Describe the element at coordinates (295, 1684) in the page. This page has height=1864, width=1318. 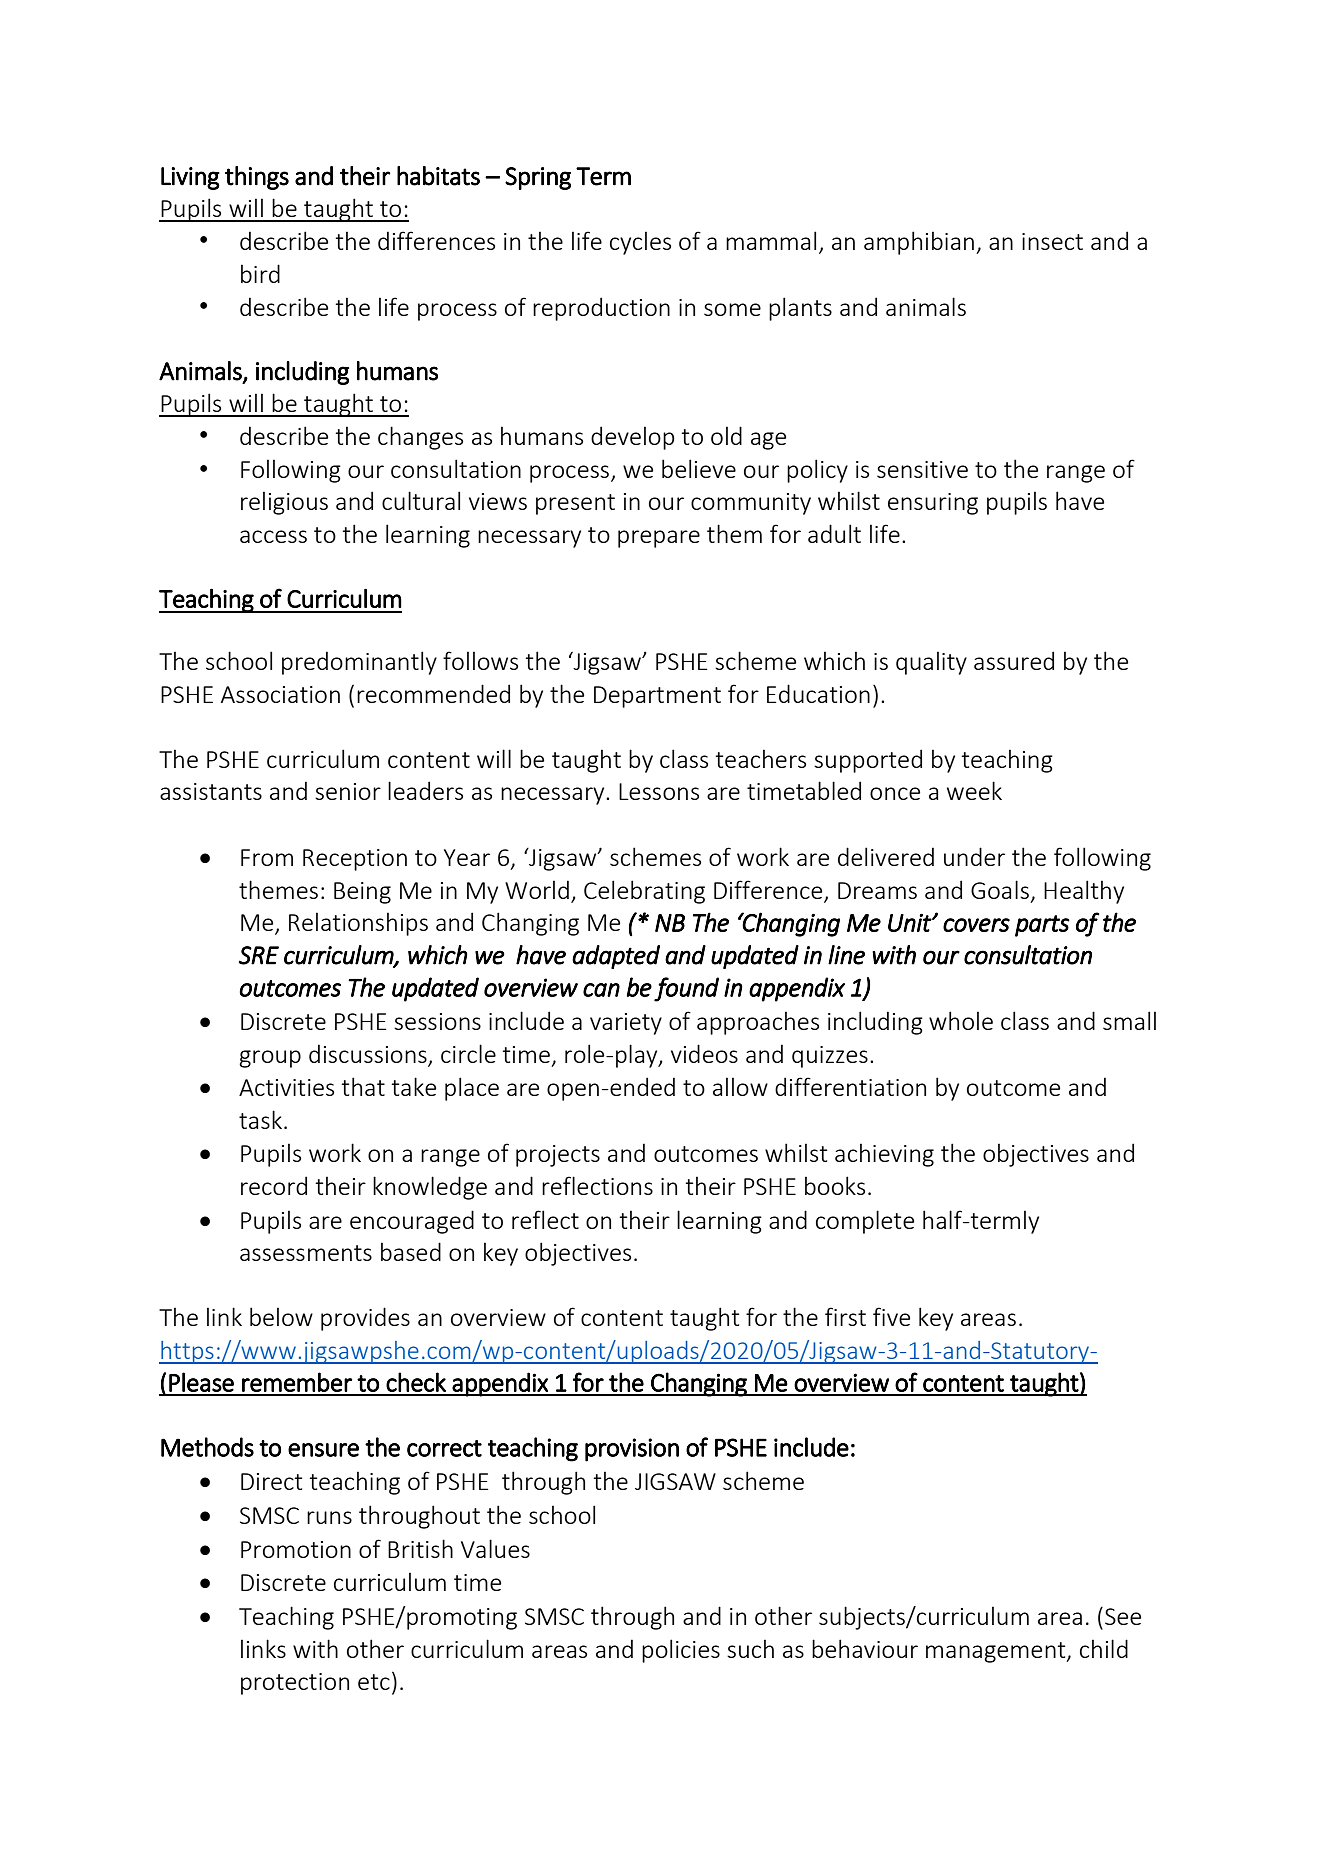
I see `protection` at that location.
